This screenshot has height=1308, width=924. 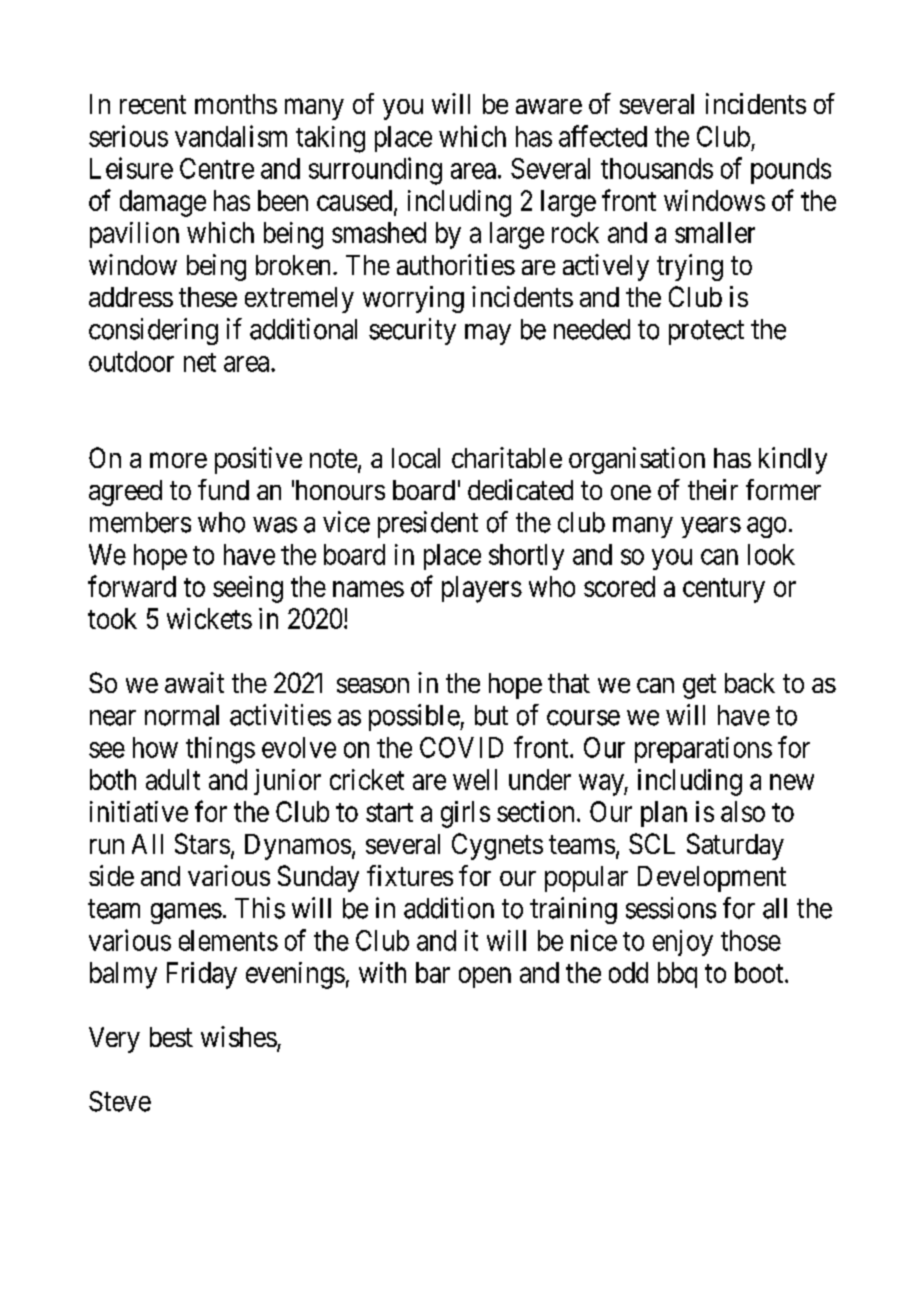 I want to click on century, so click(x=724, y=590).
